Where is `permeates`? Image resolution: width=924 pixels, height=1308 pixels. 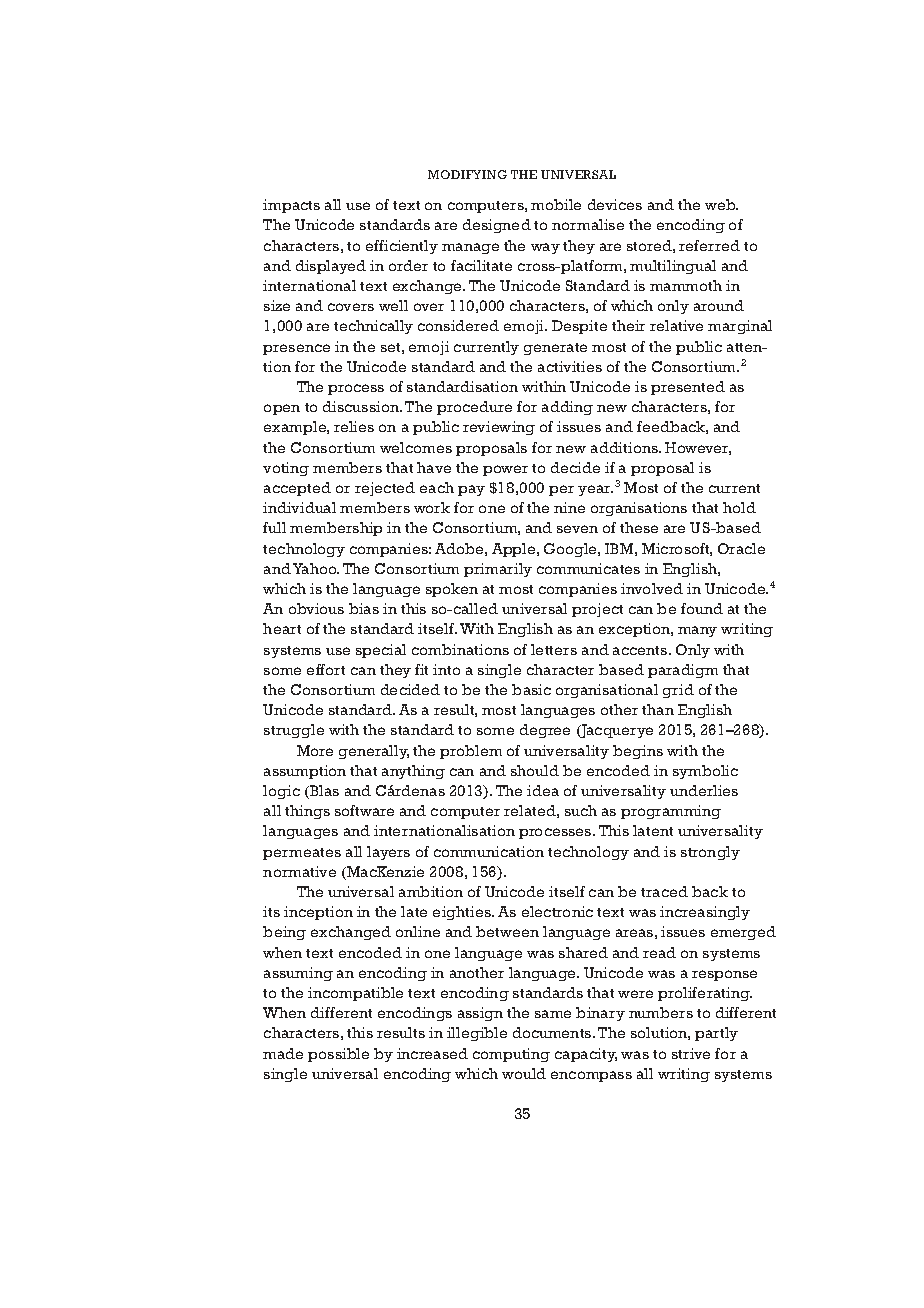
permeates is located at coordinates (302, 854).
